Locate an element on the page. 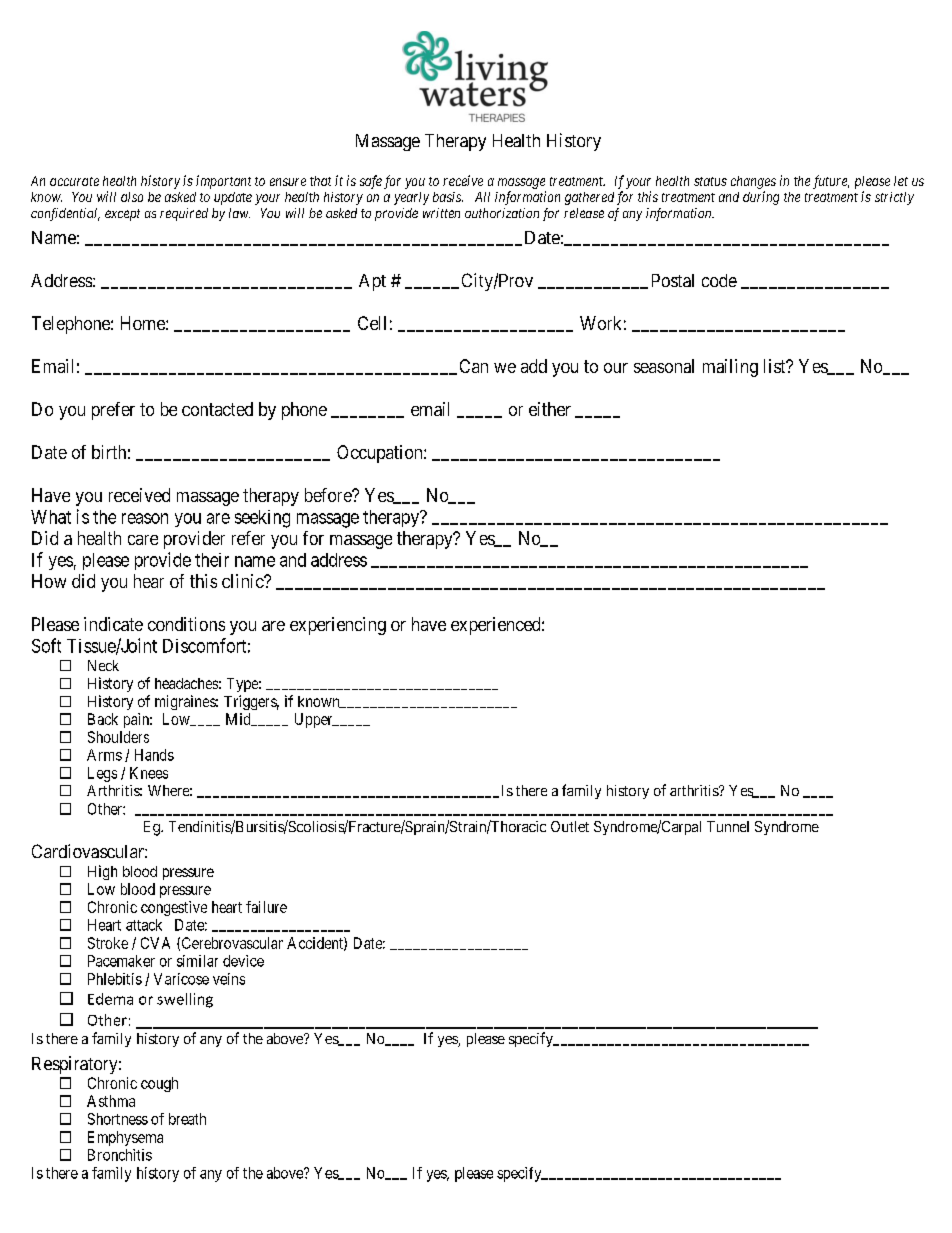  mailing is located at coordinates (730, 368).
